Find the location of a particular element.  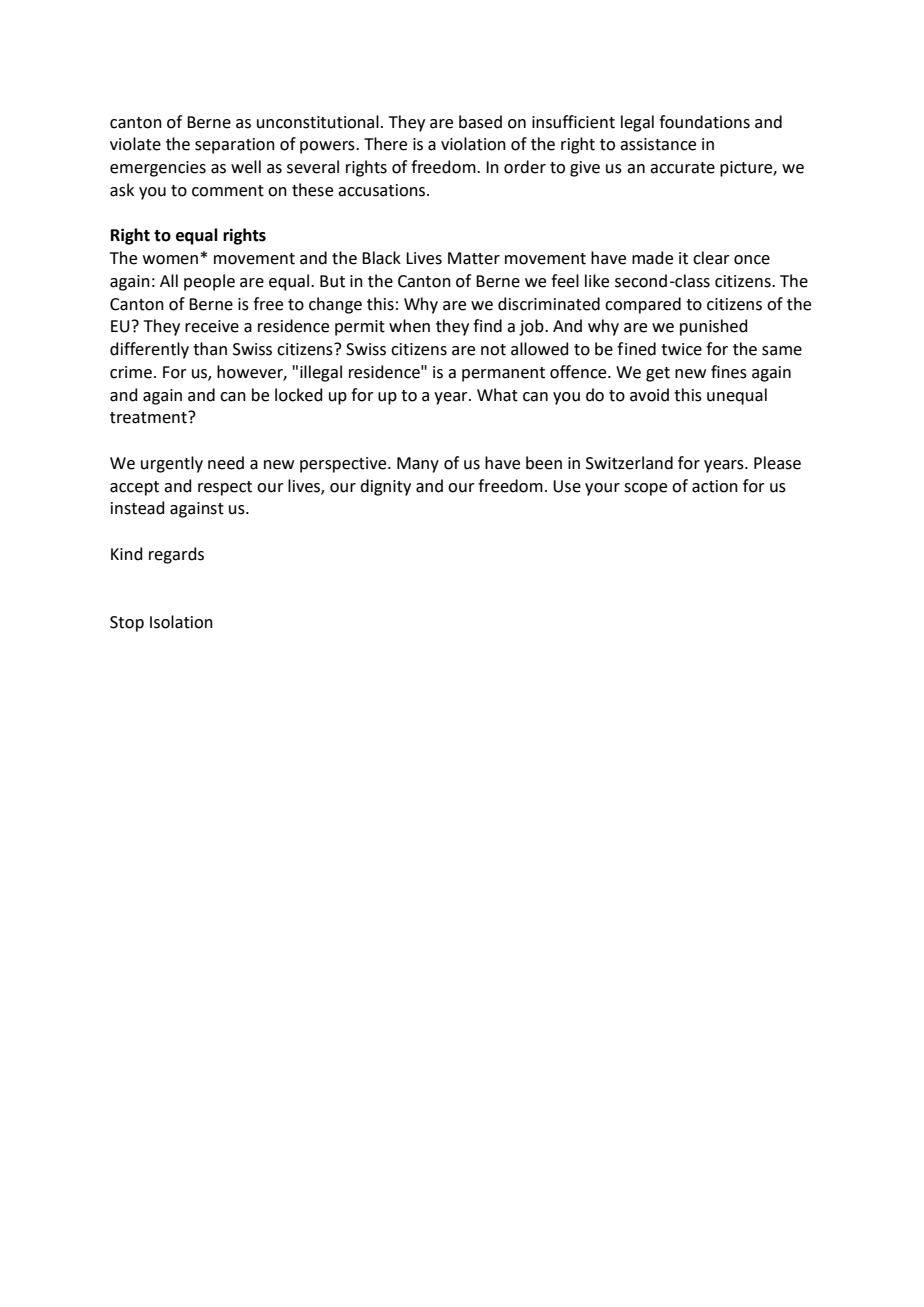

separation is located at coordinates (235, 146).
